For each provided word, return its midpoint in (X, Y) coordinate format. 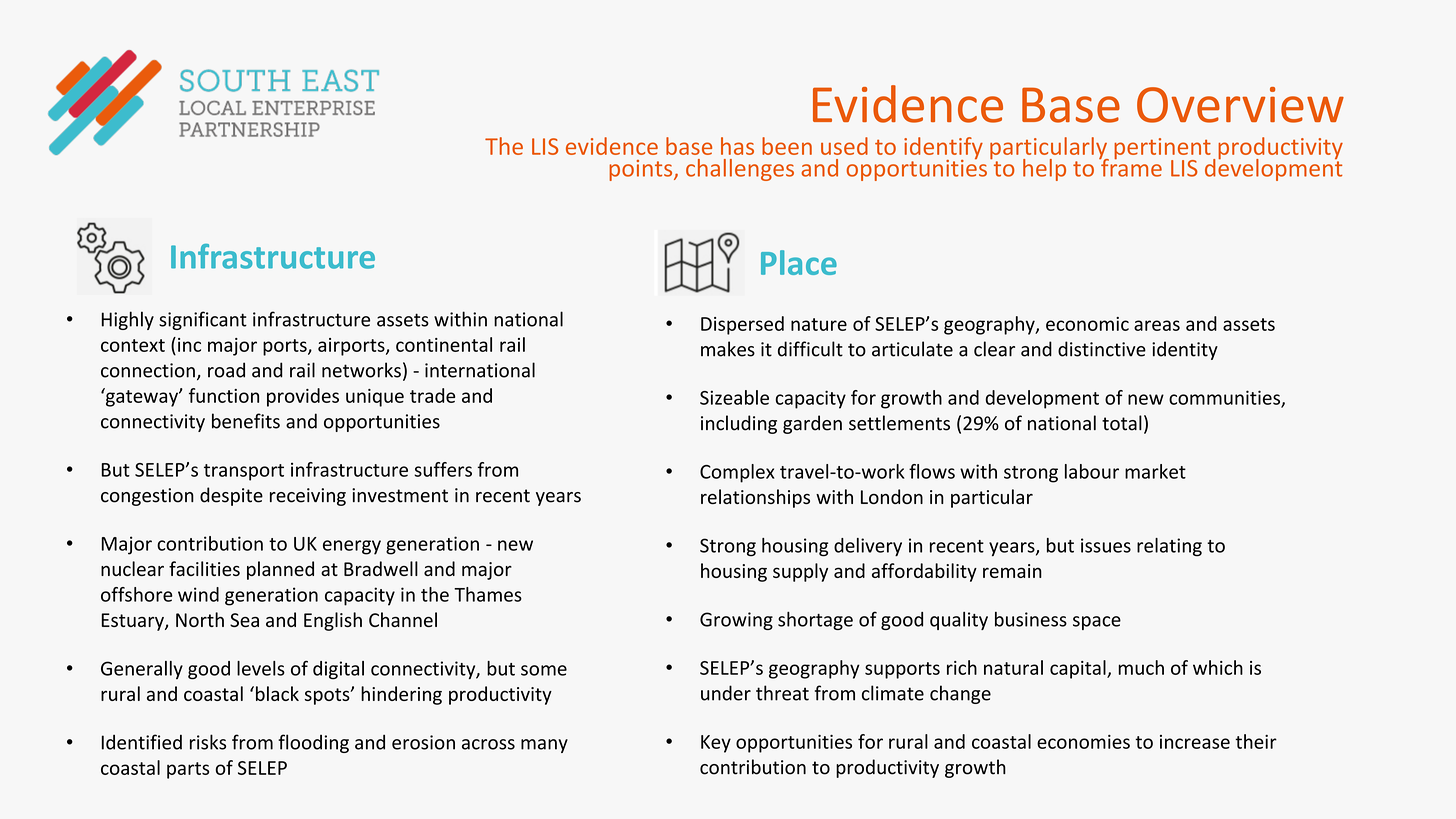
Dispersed (742, 325)
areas (1157, 325)
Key (716, 744)
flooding (313, 743)
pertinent (1162, 150)
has (737, 146)
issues (1106, 545)
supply (800, 572)
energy (352, 547)
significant (203, 320)
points (642, 170)
